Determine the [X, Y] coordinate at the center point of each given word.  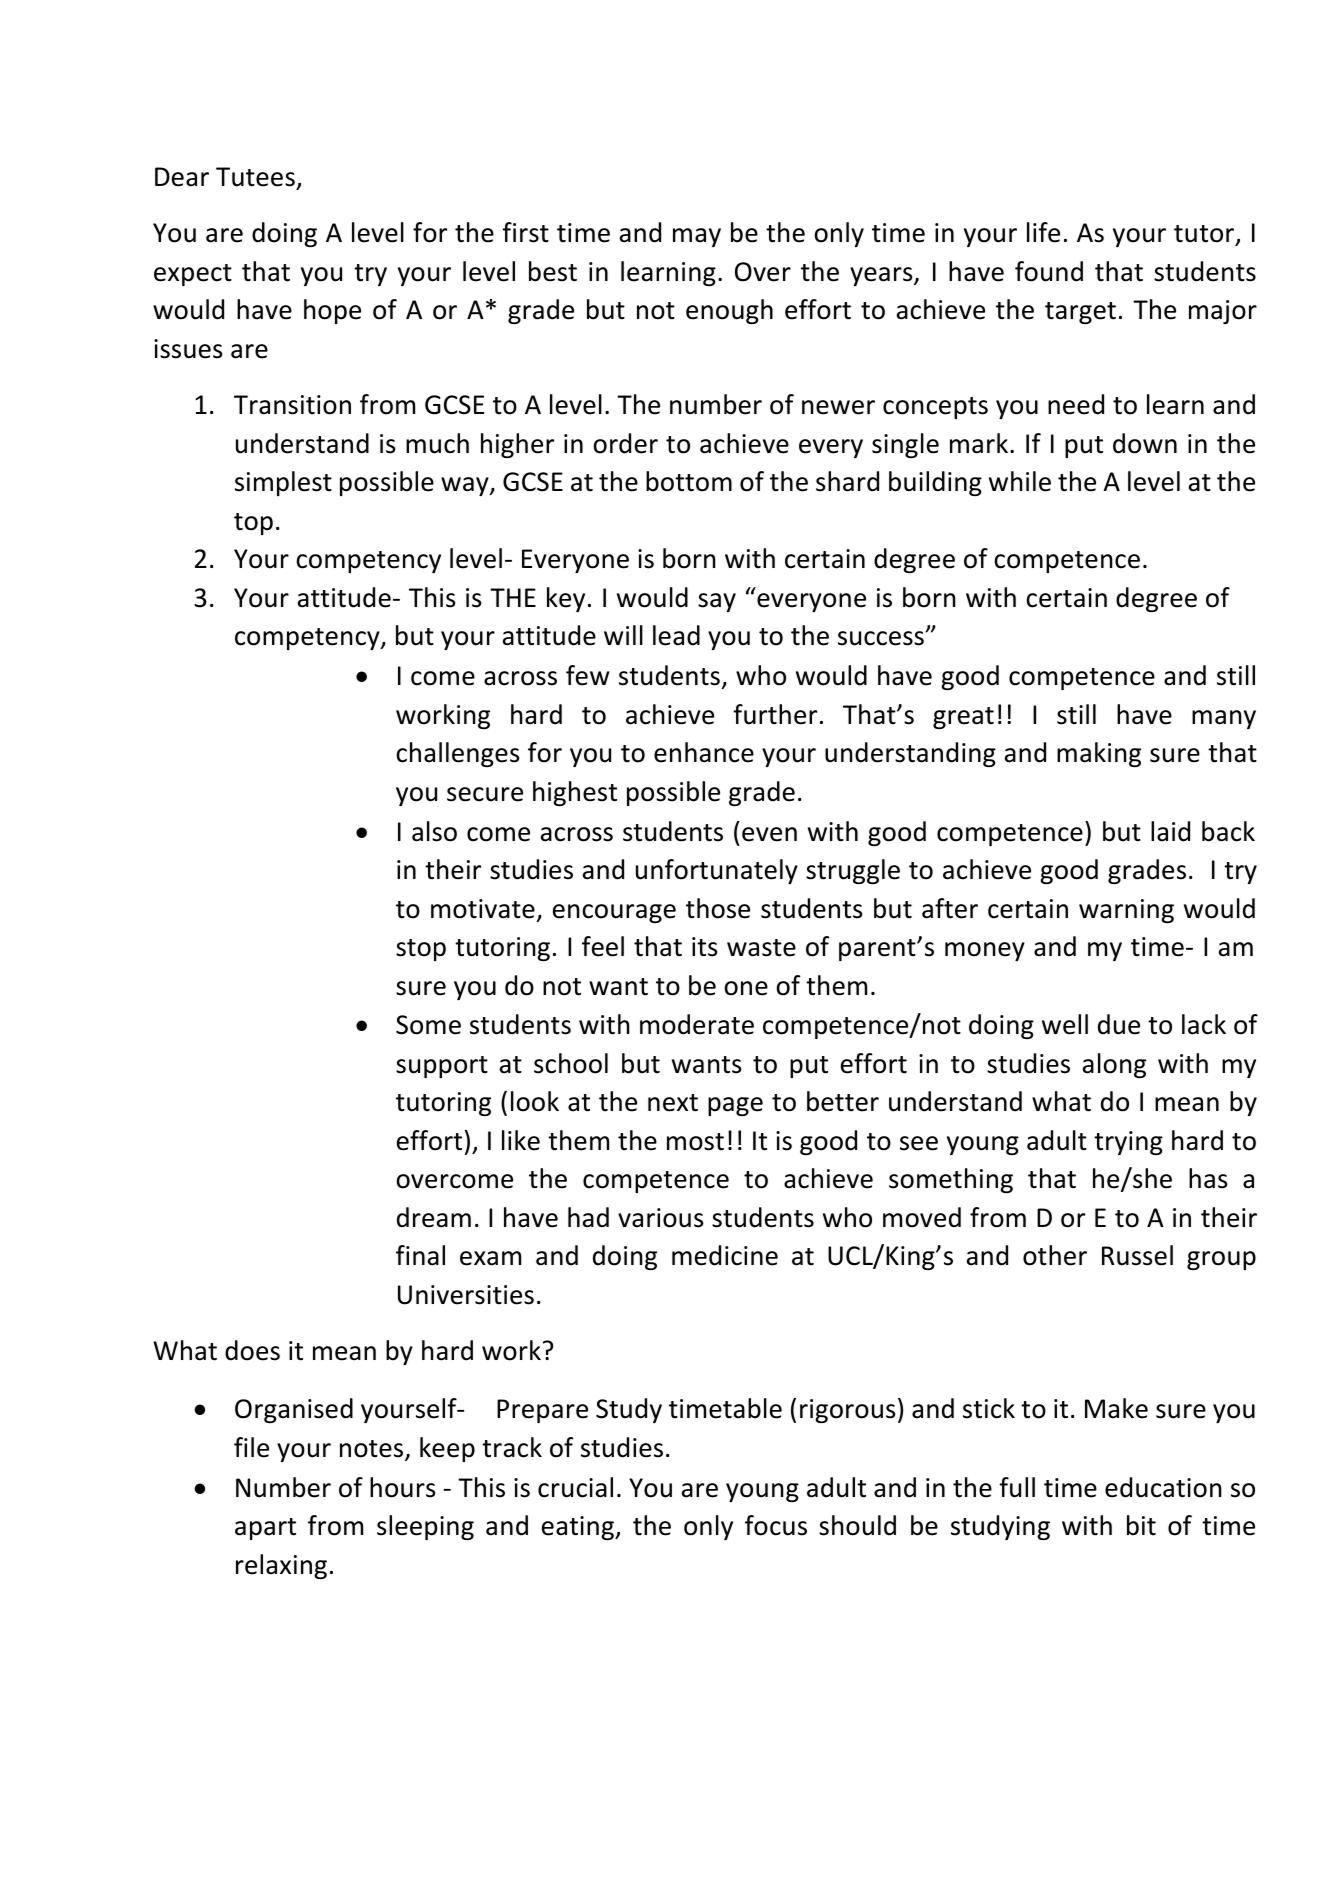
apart [265, 1529]
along [1114, 1065]
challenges [457, 754]
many [1224, 719]
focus [776, 1525]
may [697, 237]
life [1043, 232]
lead [676, 635]
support [442, 1067]
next [673, 1103]
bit [1141, 1525]
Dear [182, 177]
